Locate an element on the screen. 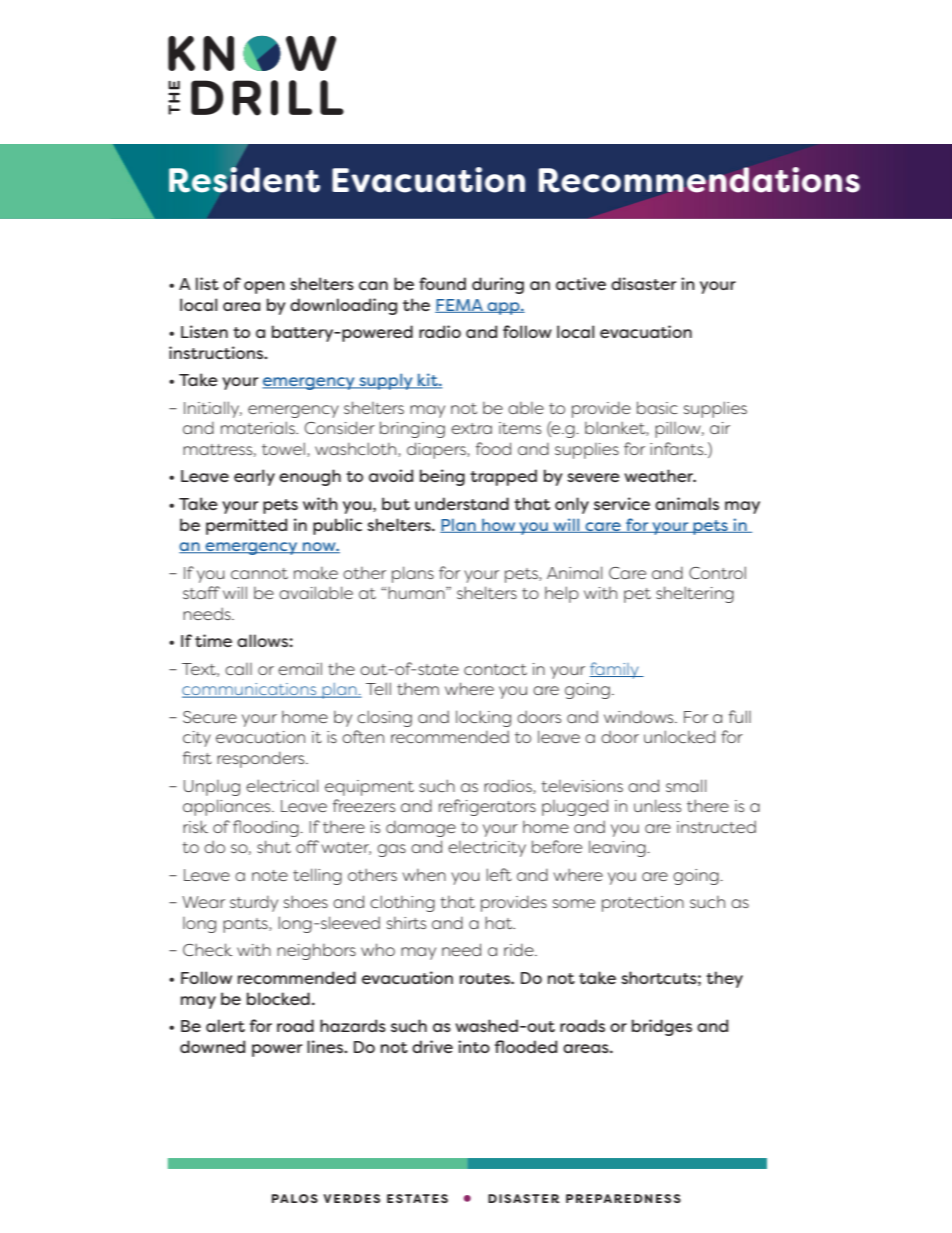 This screenshot has height=1233, width=952. into is located at coordinates (474, 1046).
